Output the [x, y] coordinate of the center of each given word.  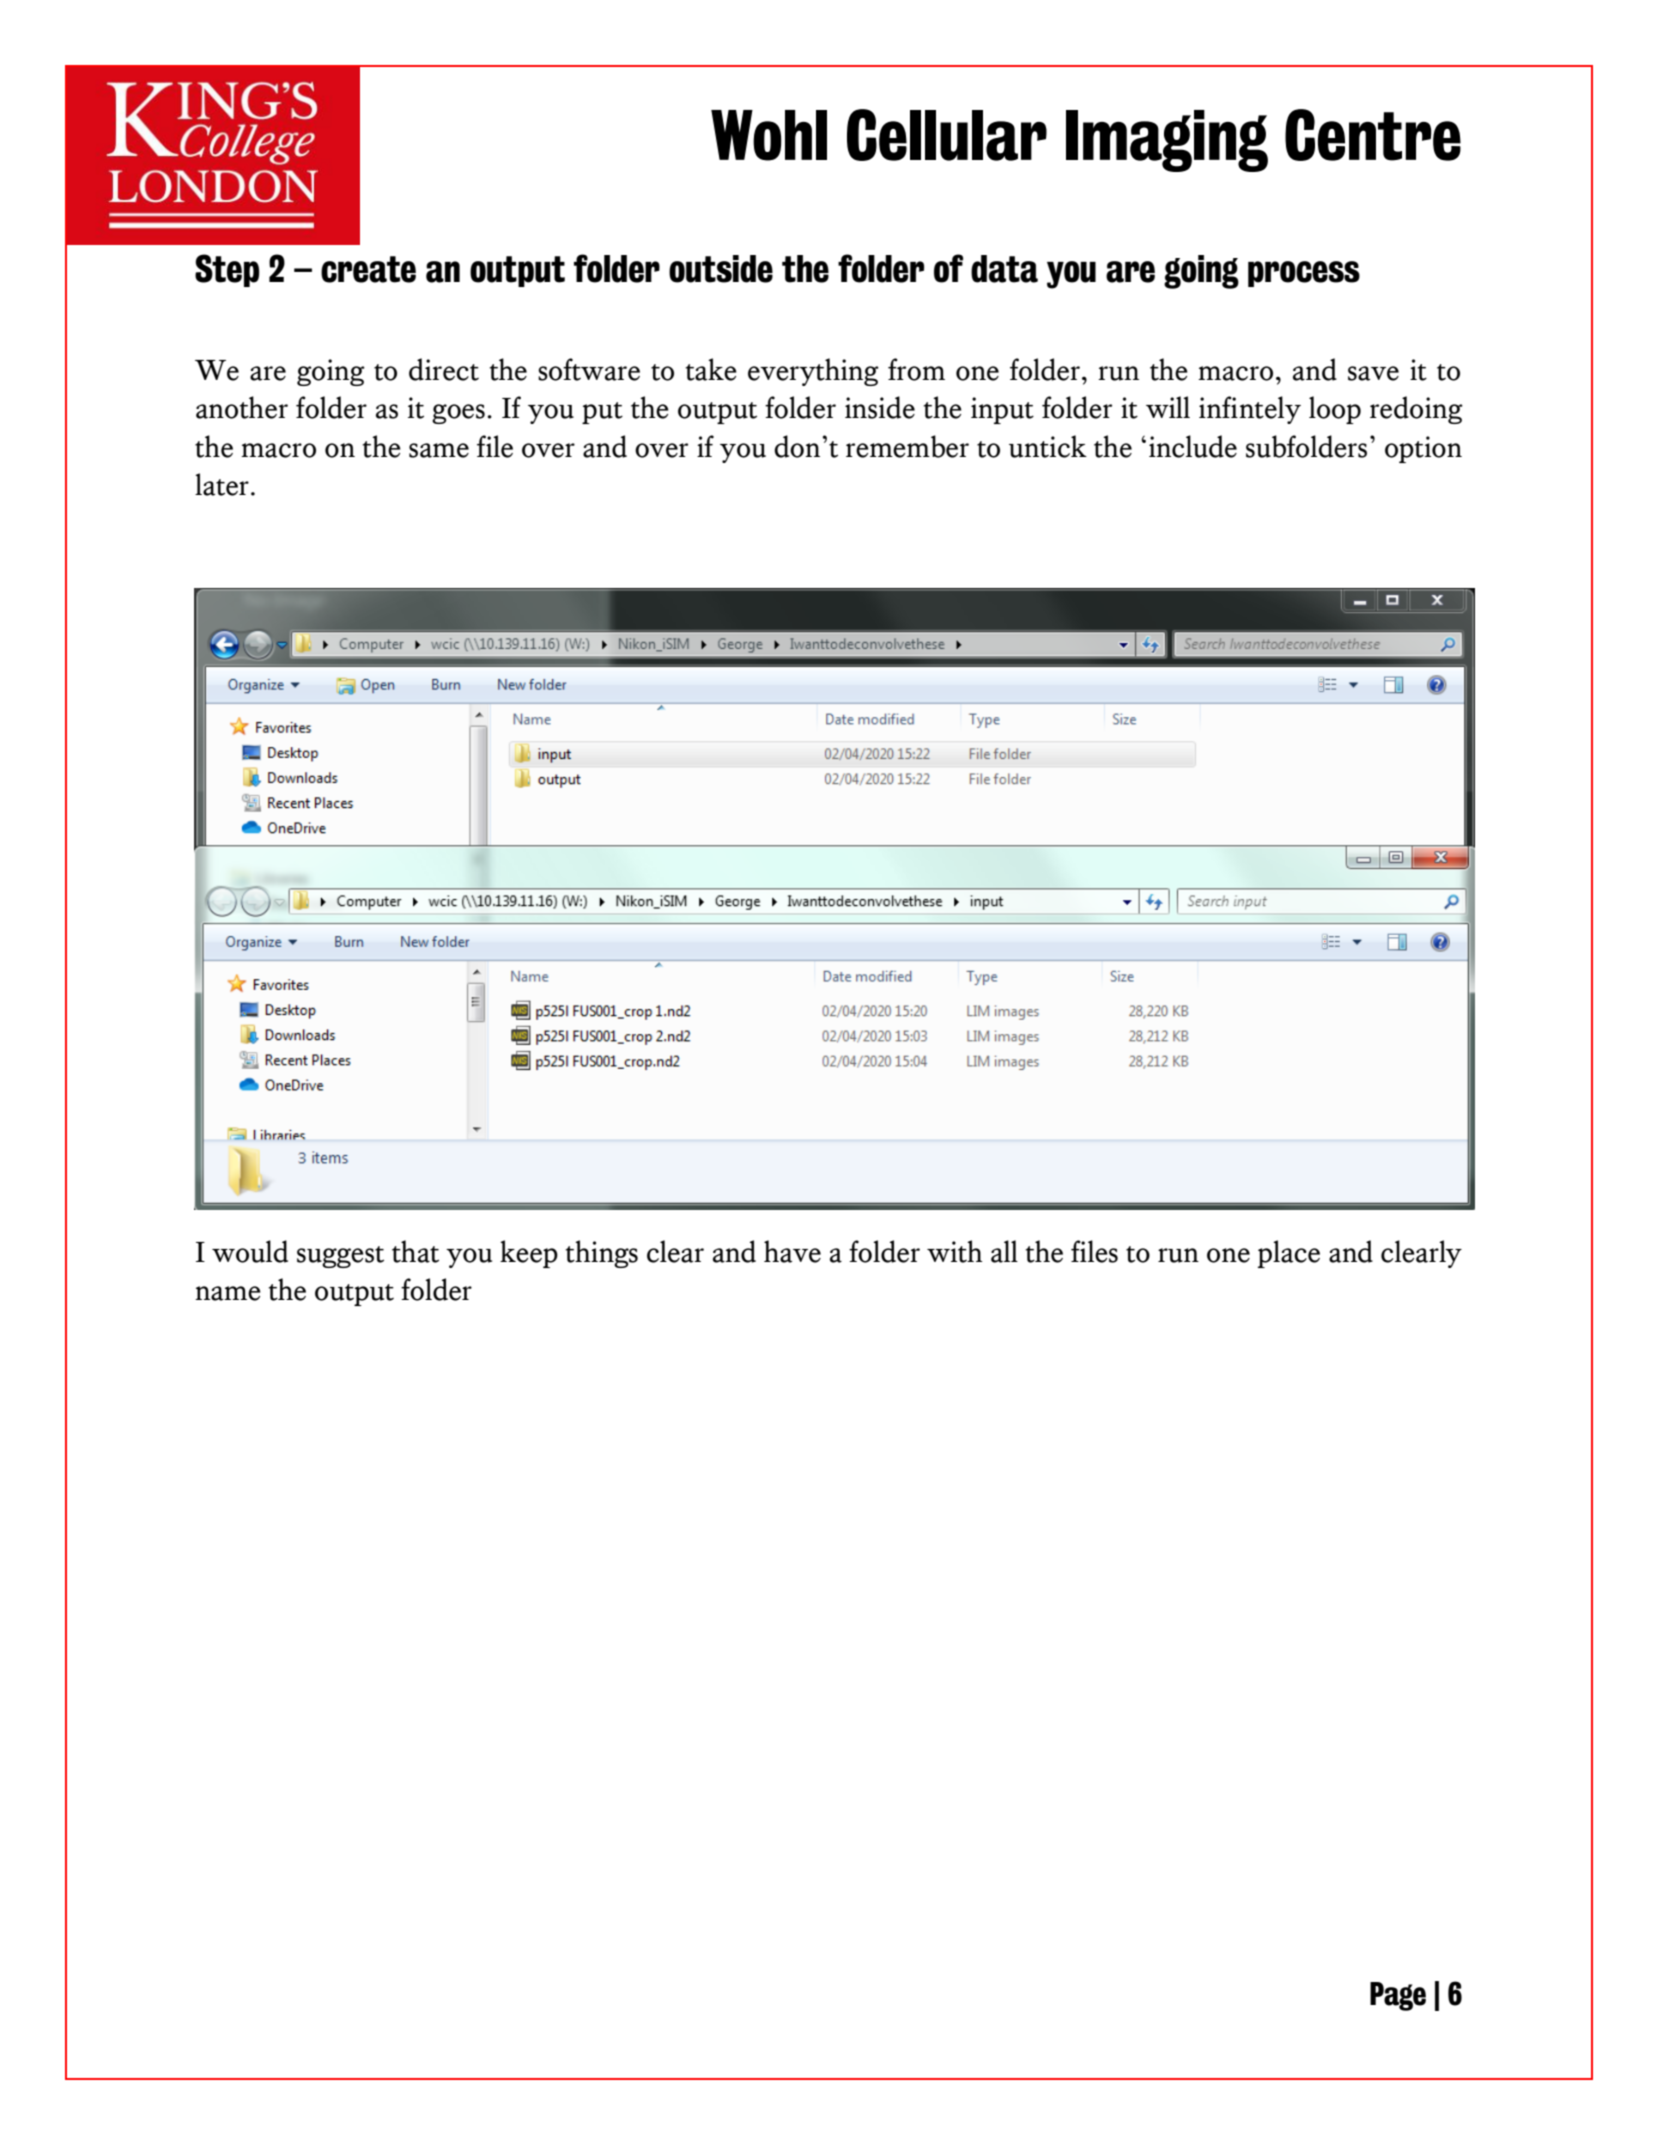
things [601, 1254]
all [1004, 1251]
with [955, 1251]
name [228, 1293]
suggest [340, 1257]
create [368, 269]
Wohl [769, 135]
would [250, 1251]
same [439, 450]
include [1193, 446]
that [415, 1251]
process [1304, 274]
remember [907, 446]
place [1289, 1254]
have [792, 1251]
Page [1398, 1996]
